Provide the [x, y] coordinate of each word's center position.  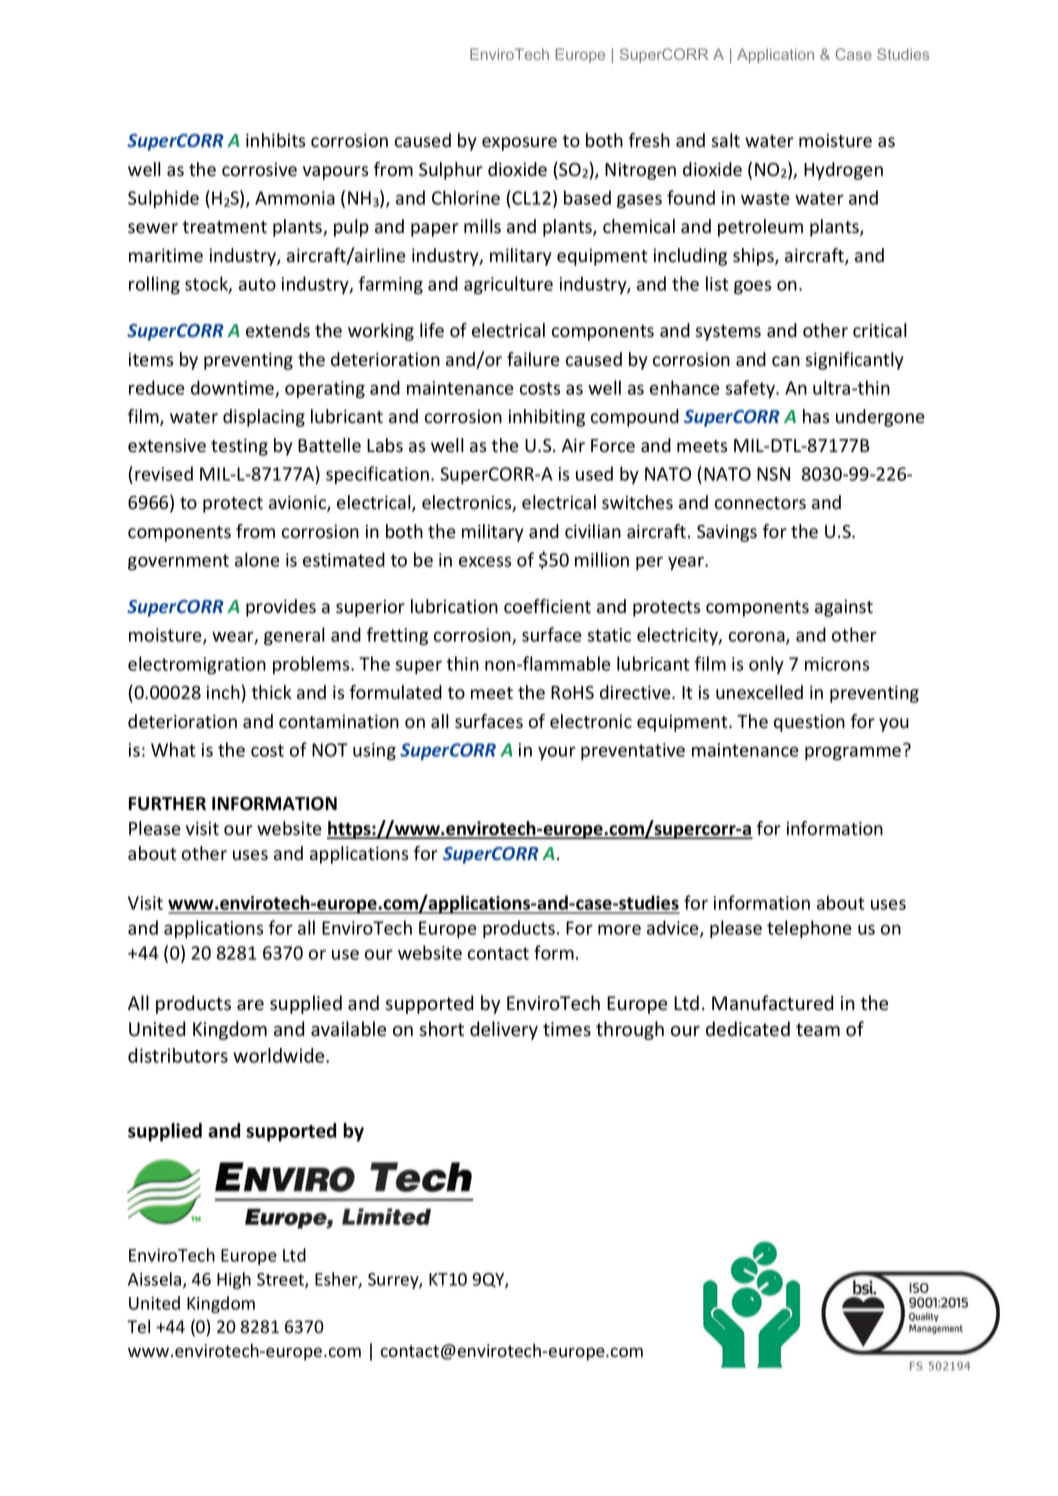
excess [485, 561]
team [818, 1030]
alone [257, 559]
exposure [519, 144]
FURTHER [167, 804]
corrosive [259, 169]
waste [765, 198]
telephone [809, 929]
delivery [504, 1030]
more [619, 929]
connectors [760, 503]
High [234, 1280]
